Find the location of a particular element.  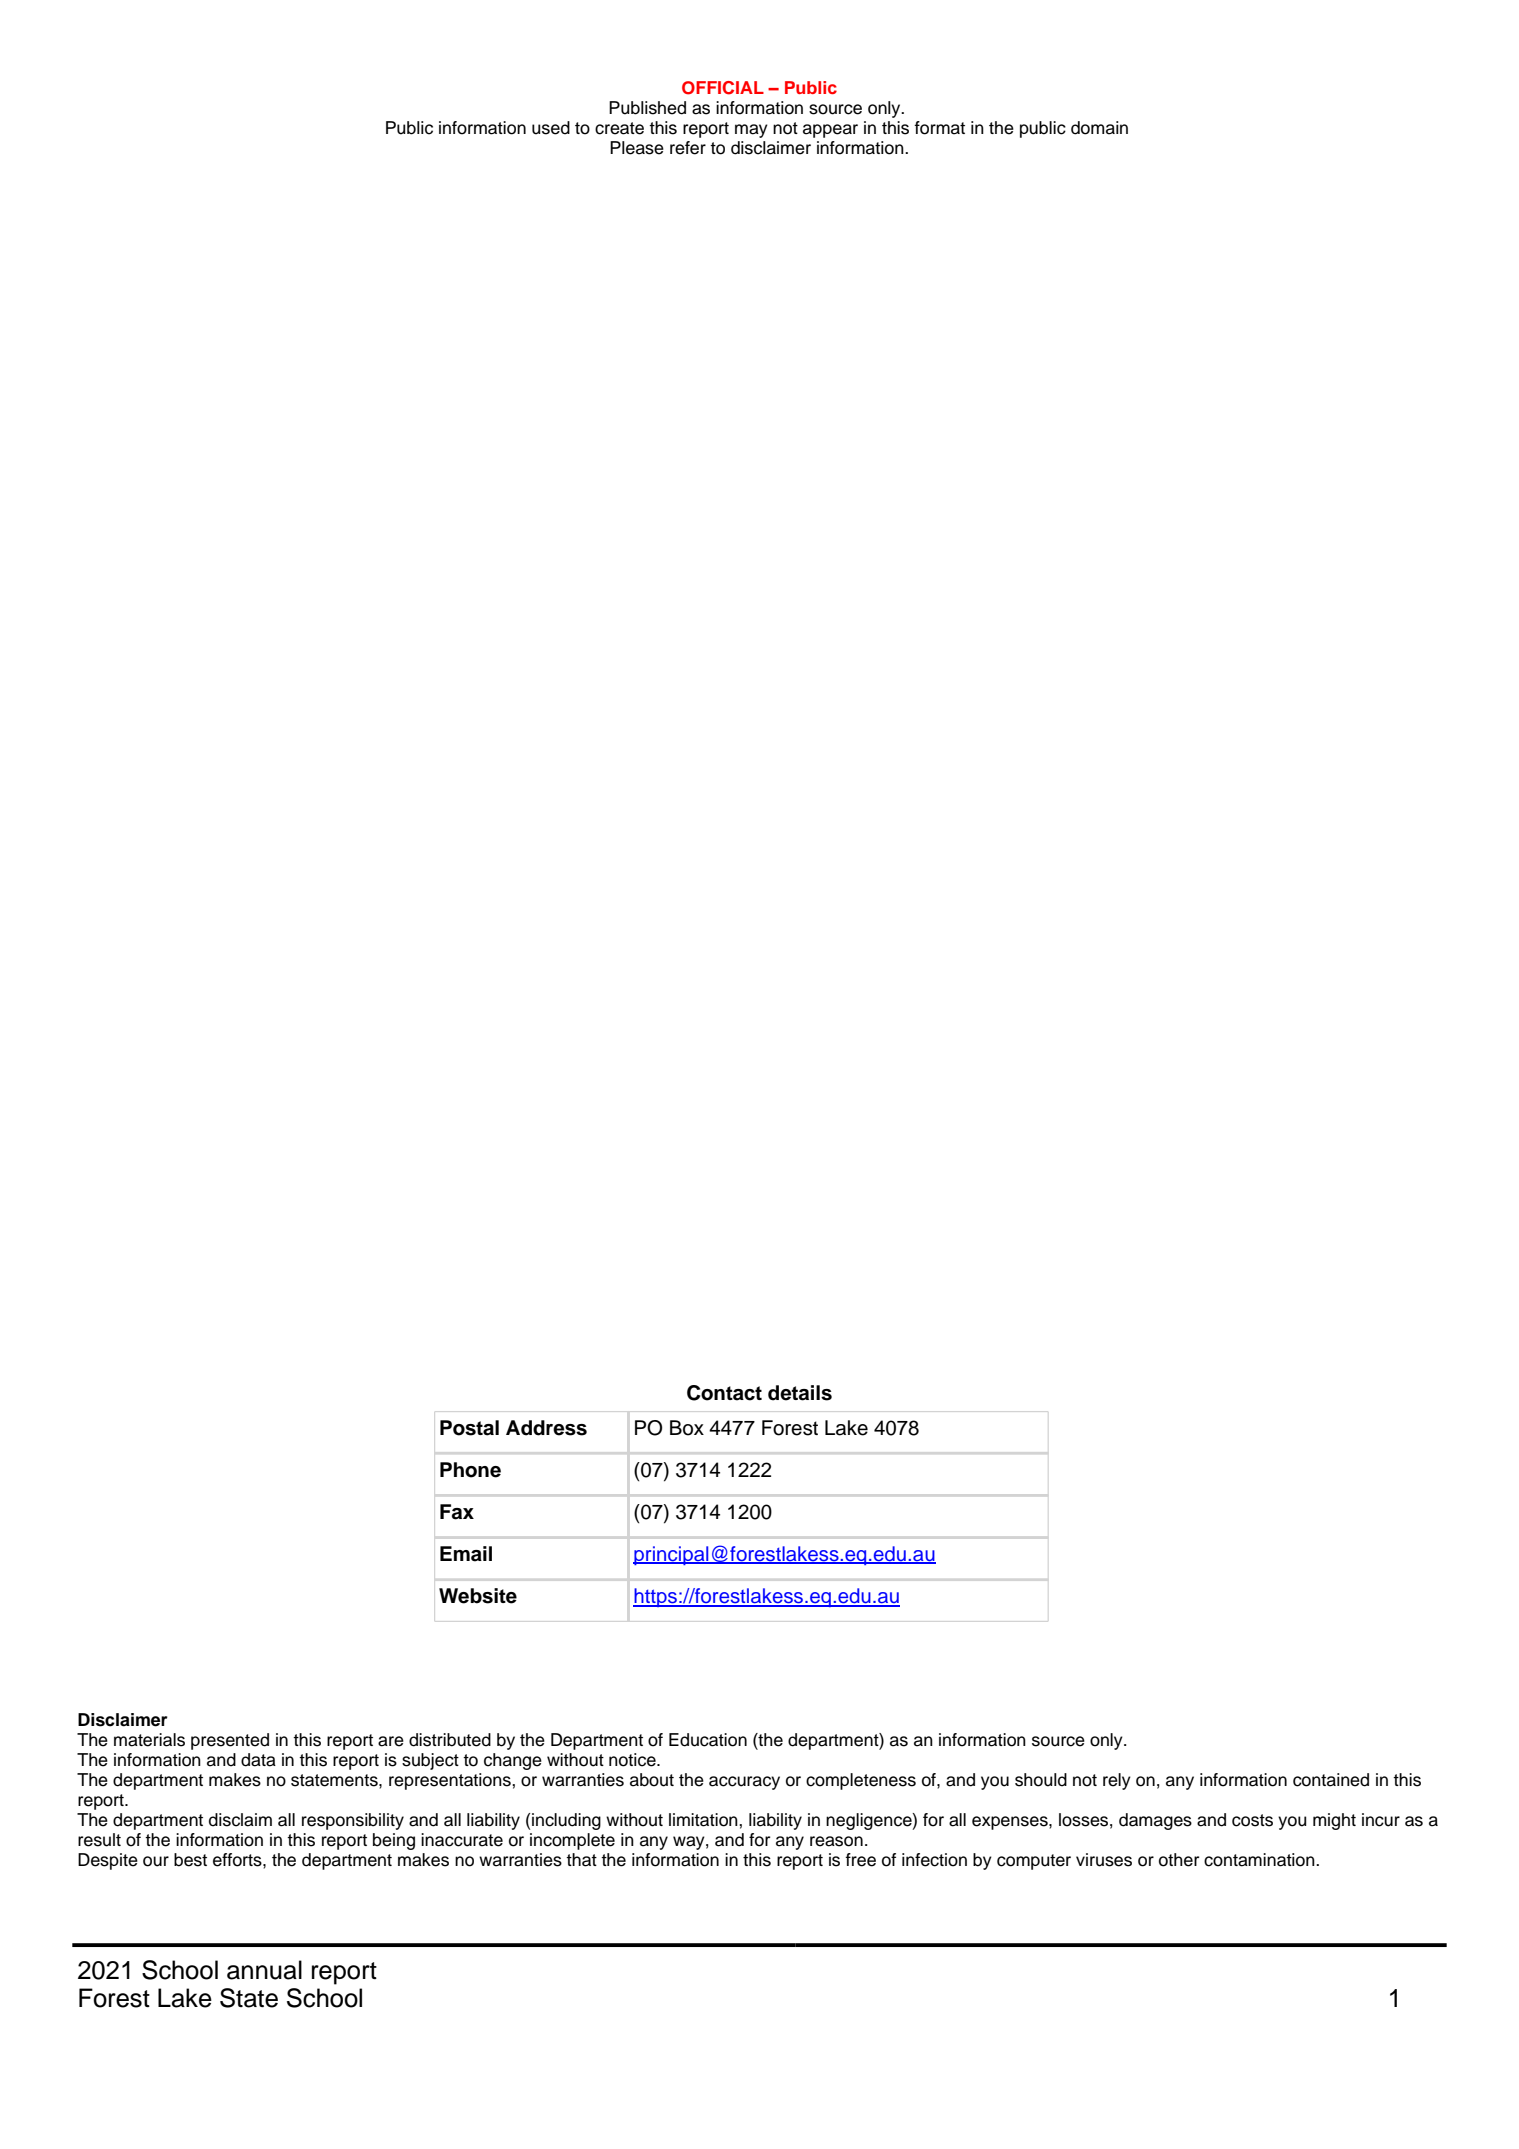

appear is located at coordinates (830, 131).
